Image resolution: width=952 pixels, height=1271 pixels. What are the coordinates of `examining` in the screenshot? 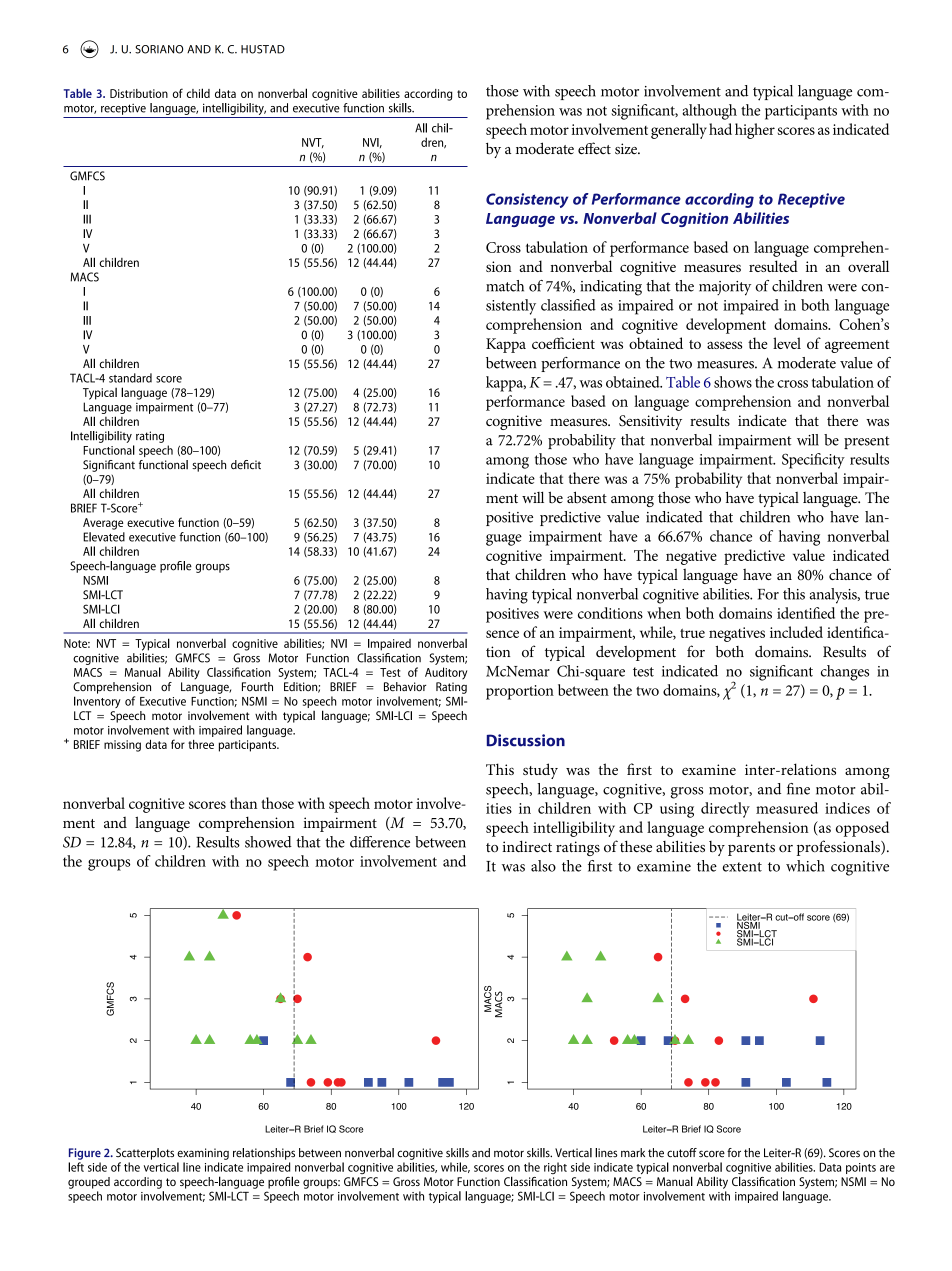 It's located at (203, 1154).
